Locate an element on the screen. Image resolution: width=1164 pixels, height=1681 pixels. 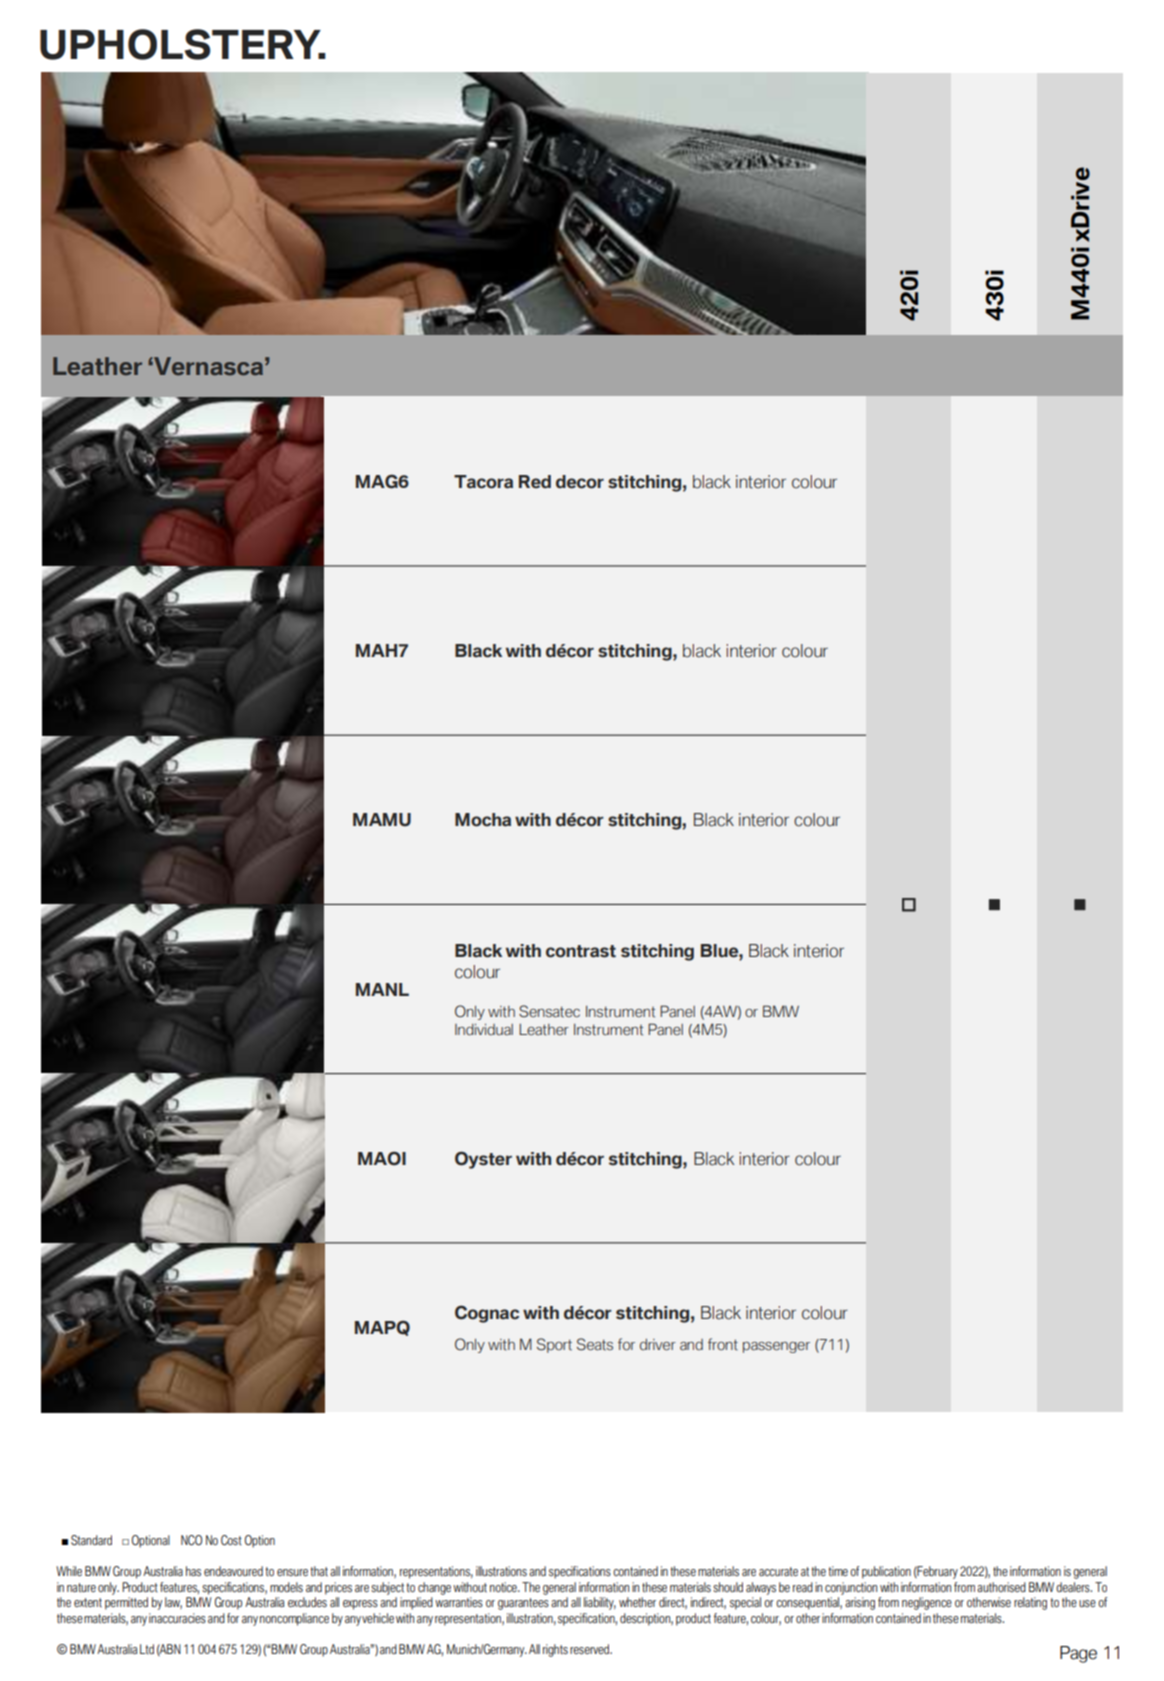
Individual is located at coordinates (484, 1029).
